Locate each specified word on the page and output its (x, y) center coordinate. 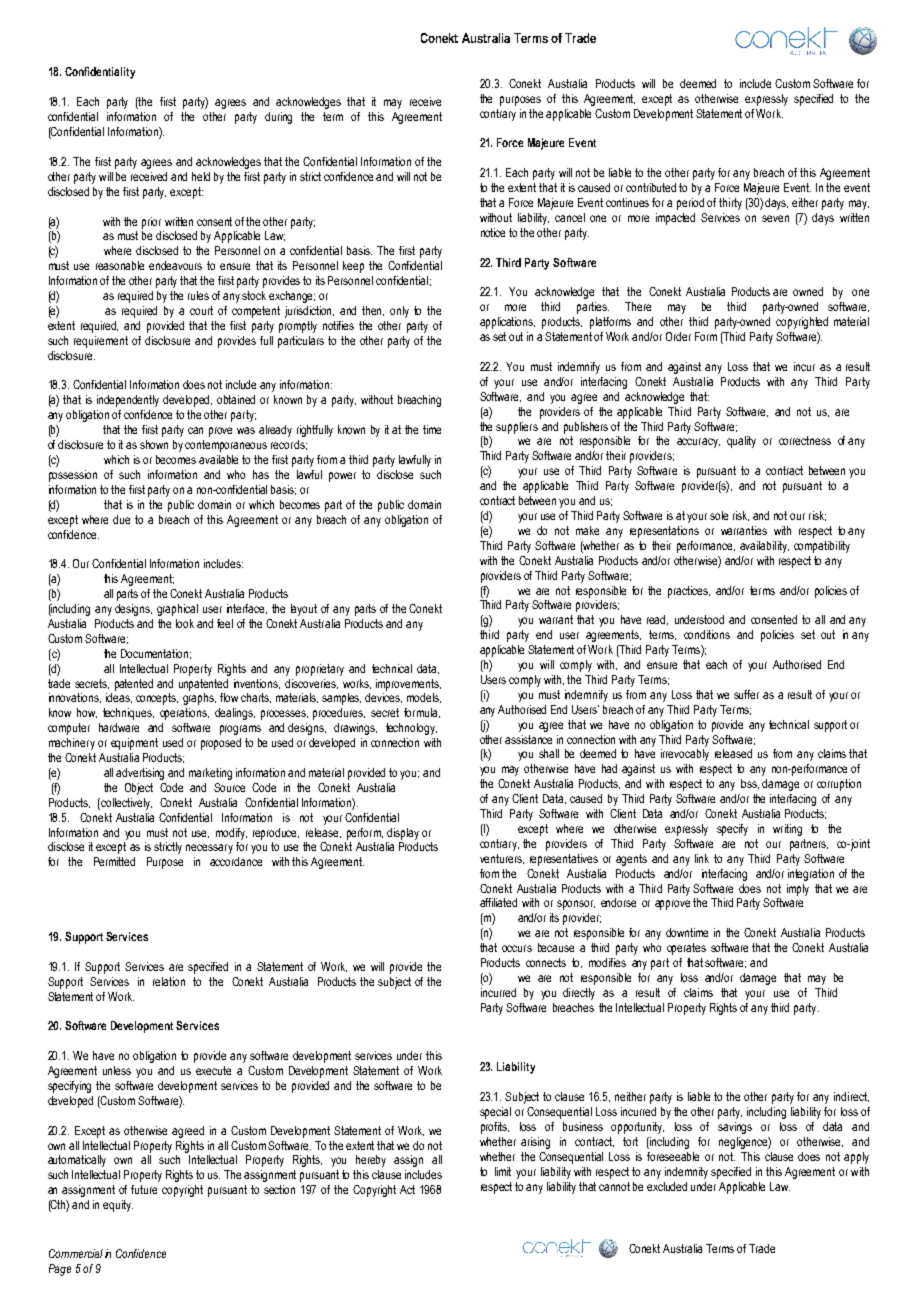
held (201, 176)
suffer (746, 694)
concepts (157, 699)
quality (741, 442)
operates (686, 949)
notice (493, 232)
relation (169, 981)
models (424, 698)
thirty (730, 204)
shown (154, 444)
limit (503, 1171)
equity (118, 1206)
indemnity (686, 1173)
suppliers (517, 428)
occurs (517, 948)
